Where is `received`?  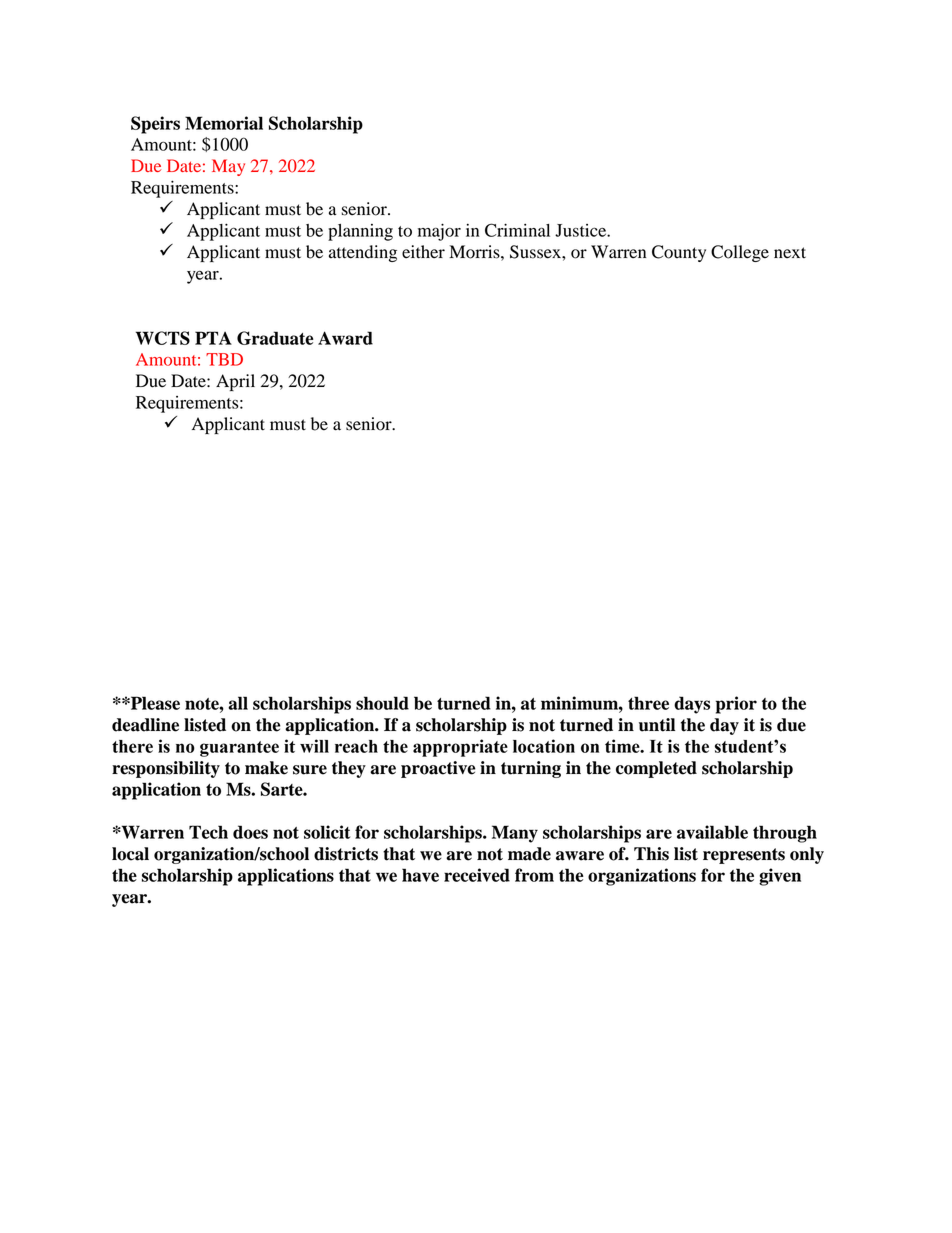 received is located at coordinates (477, 875).
